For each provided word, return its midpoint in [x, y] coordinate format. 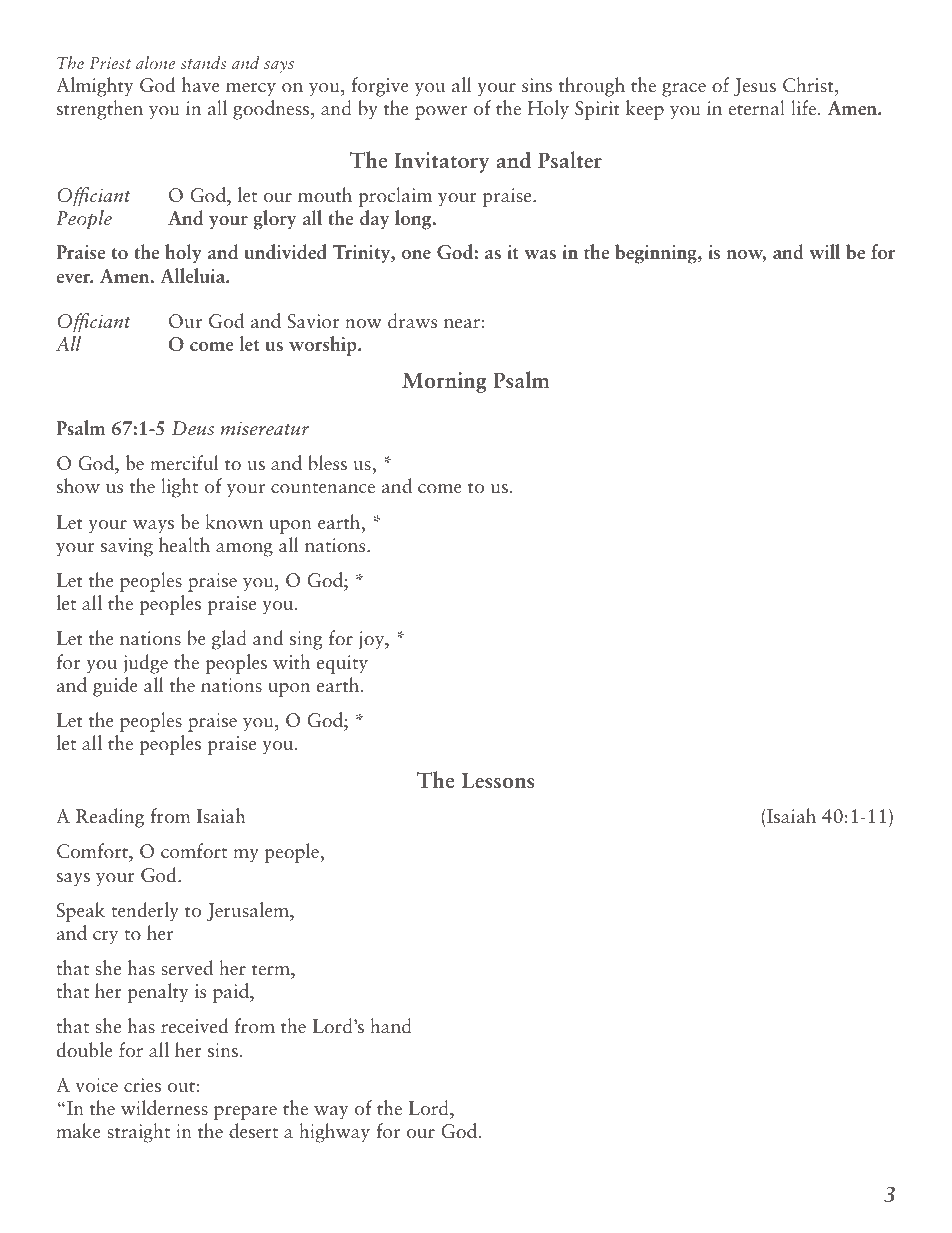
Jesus [755, 87]
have [201, 84]
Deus [193, 428]
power [441, 113]
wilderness [164, 1108]
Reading [110, 818]
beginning [657, 254]
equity [342, 664]
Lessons [498, 781]
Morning [444, 382]
